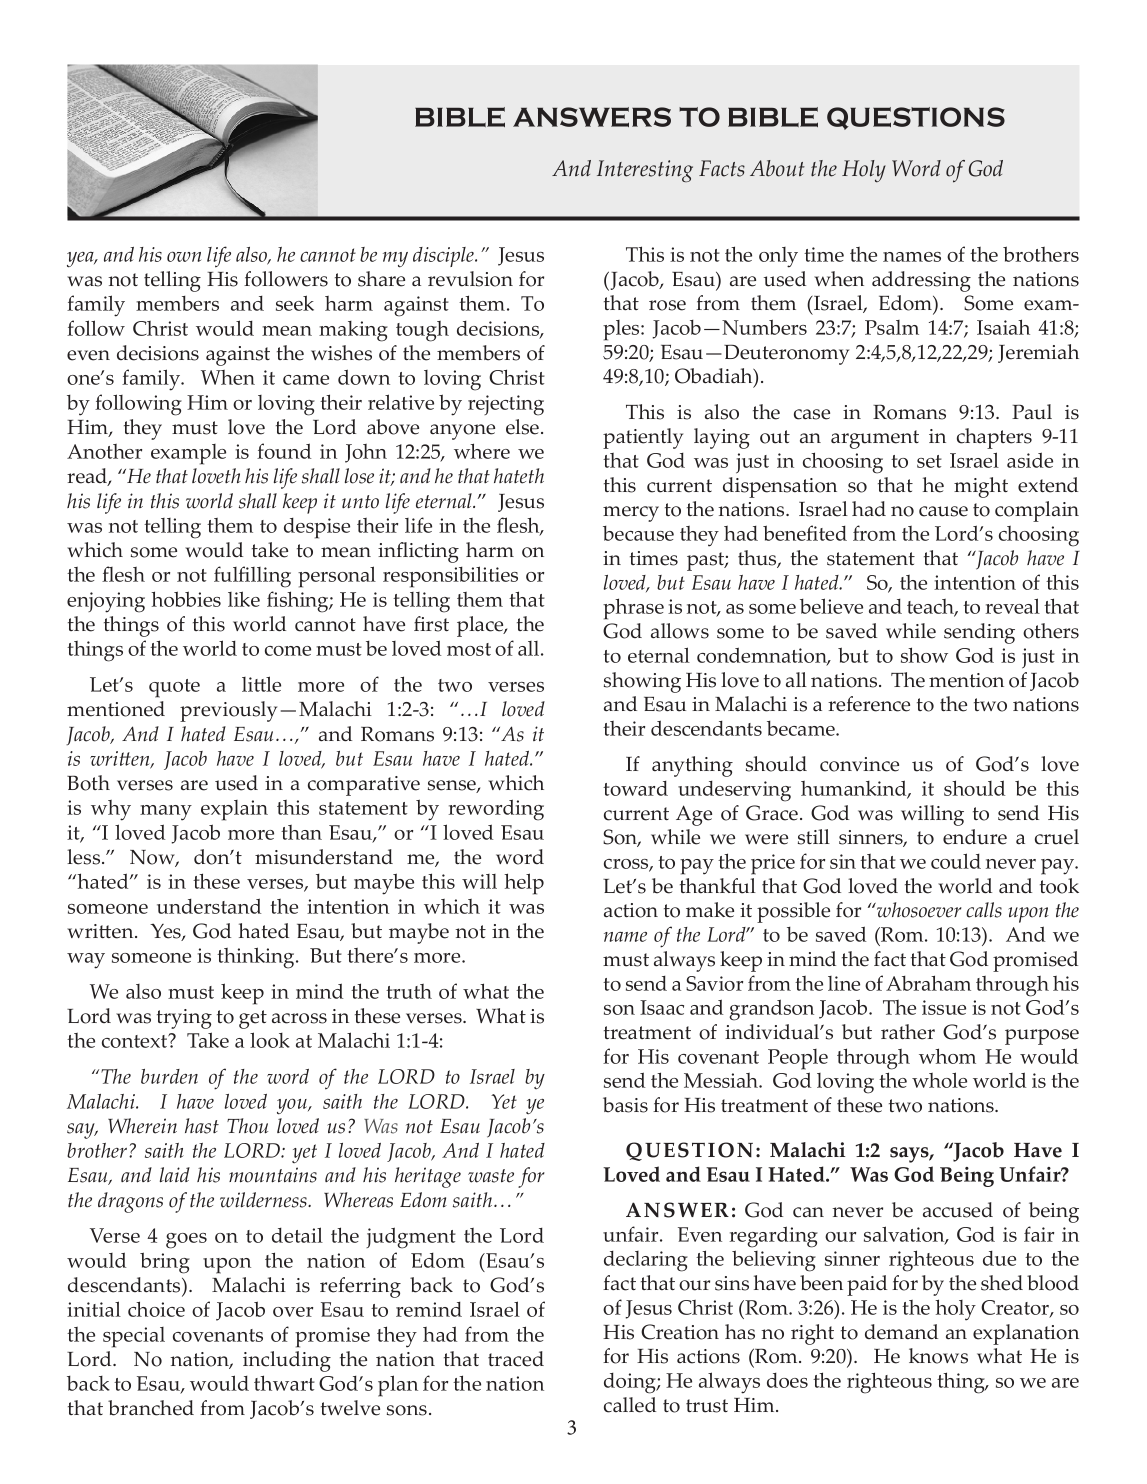 The height and width of the screenshot is (1484, 1147). I want to click on branched, so click(151, 1408).
